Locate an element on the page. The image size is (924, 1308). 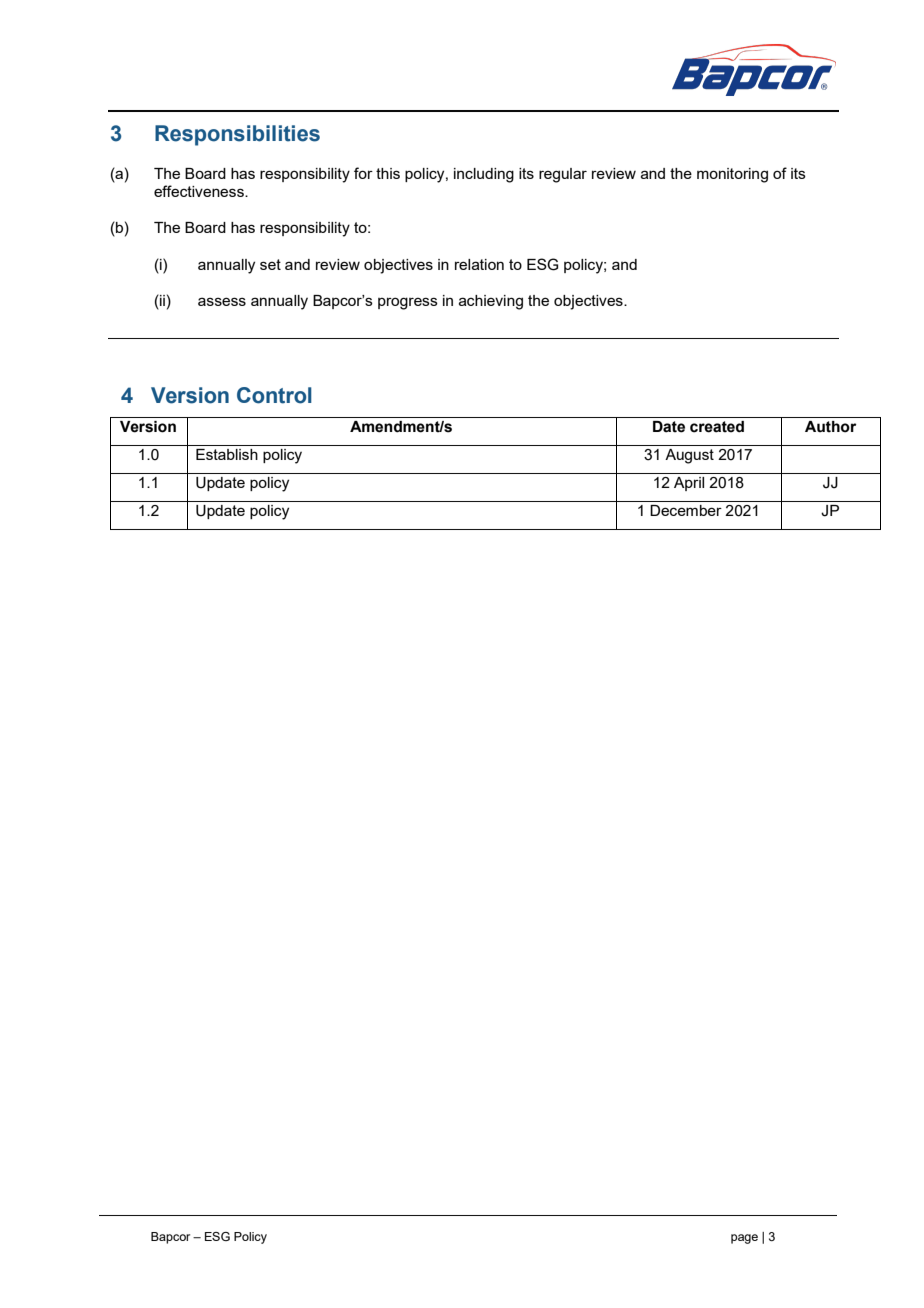
page is located at coordinates (744, 1239).
